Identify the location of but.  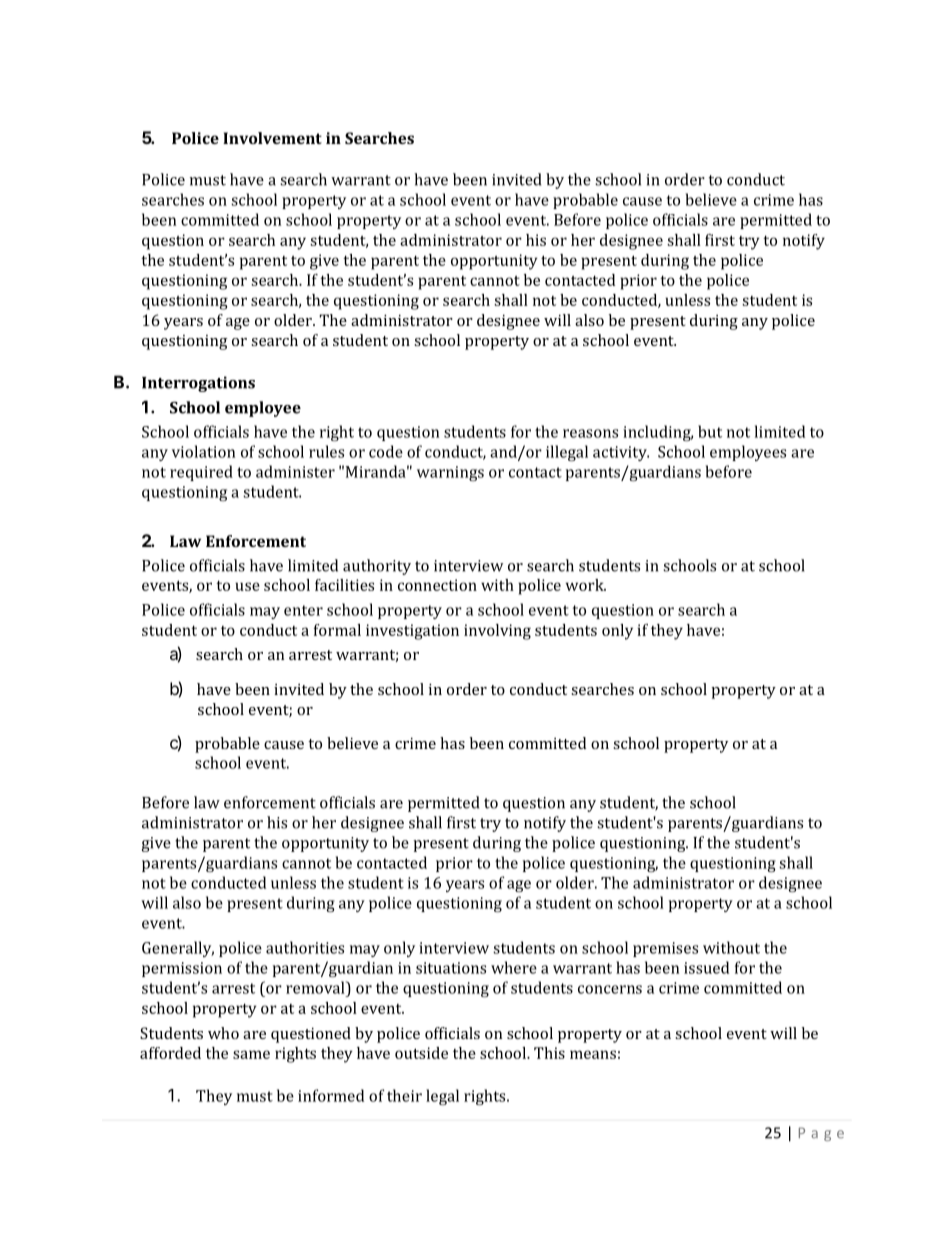
(710, 431).
